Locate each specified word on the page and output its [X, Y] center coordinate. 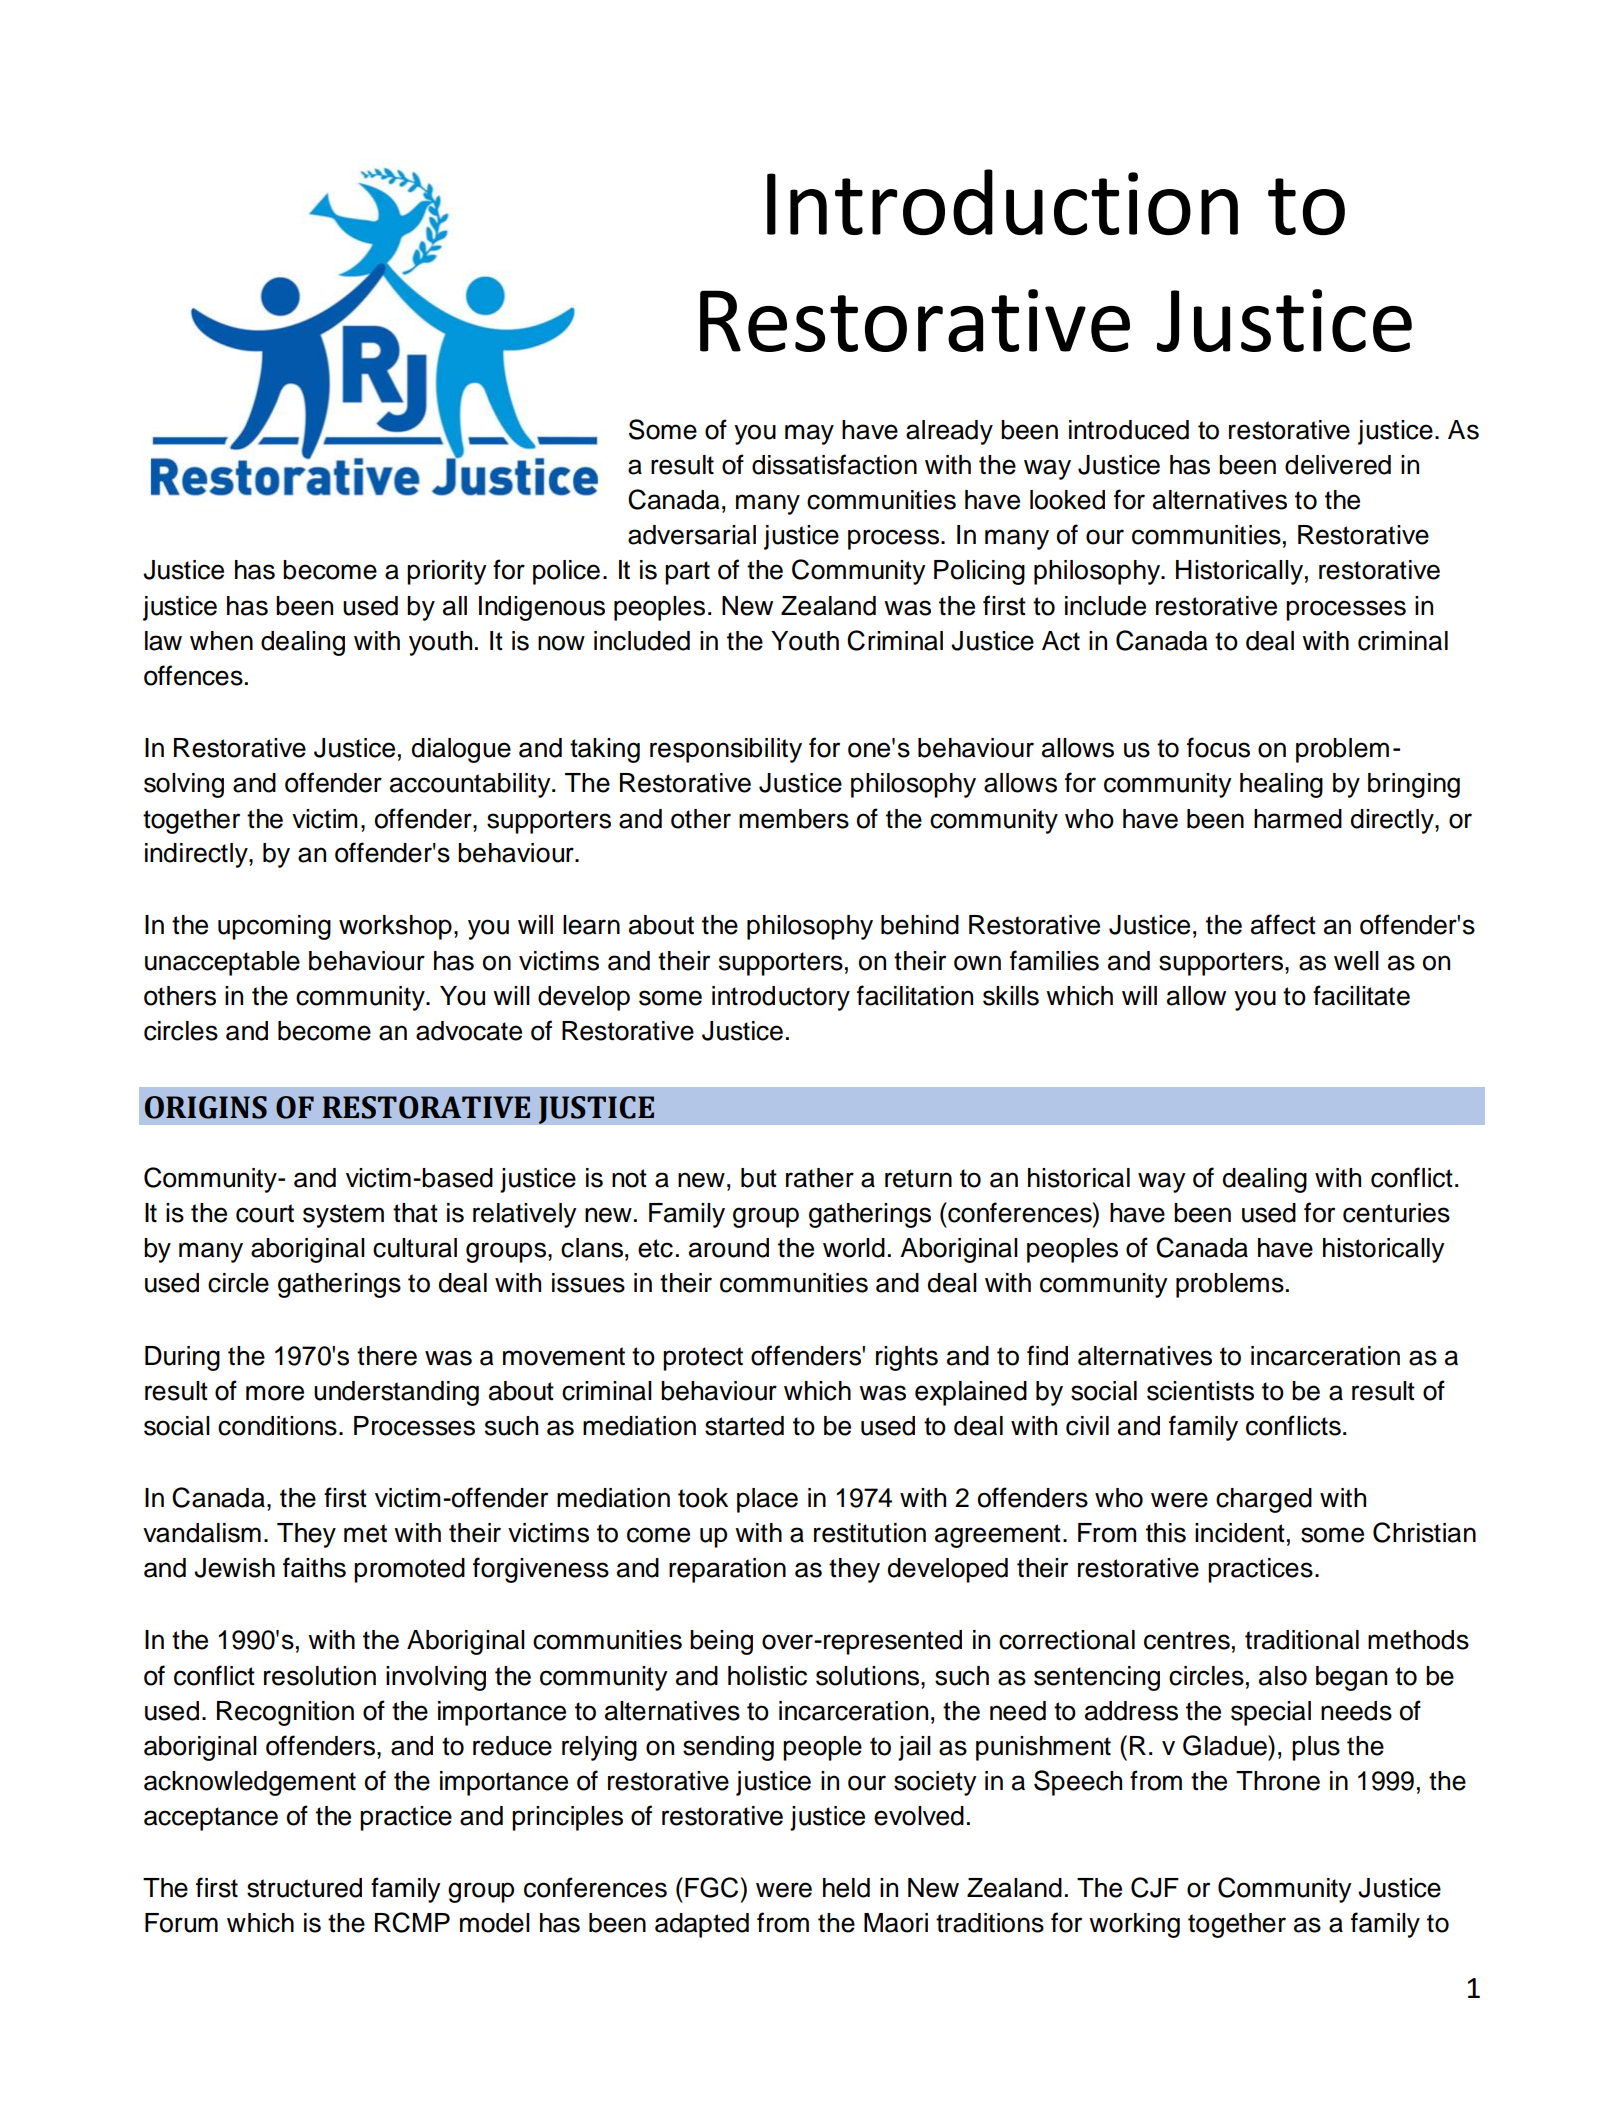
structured [304, 1888]
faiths [314, 1567]
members [794, 819]
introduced [1129, 430]
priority [447, 572]
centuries [1396, 1213]
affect [1283, 924]
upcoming [274, 927]
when [221, 641]
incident [1240, 1533]
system [343, 1216]
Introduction [1002, 202]
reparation [727, 1570]
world [854, 1248]
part [687, 573]
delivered [1338, 465]
